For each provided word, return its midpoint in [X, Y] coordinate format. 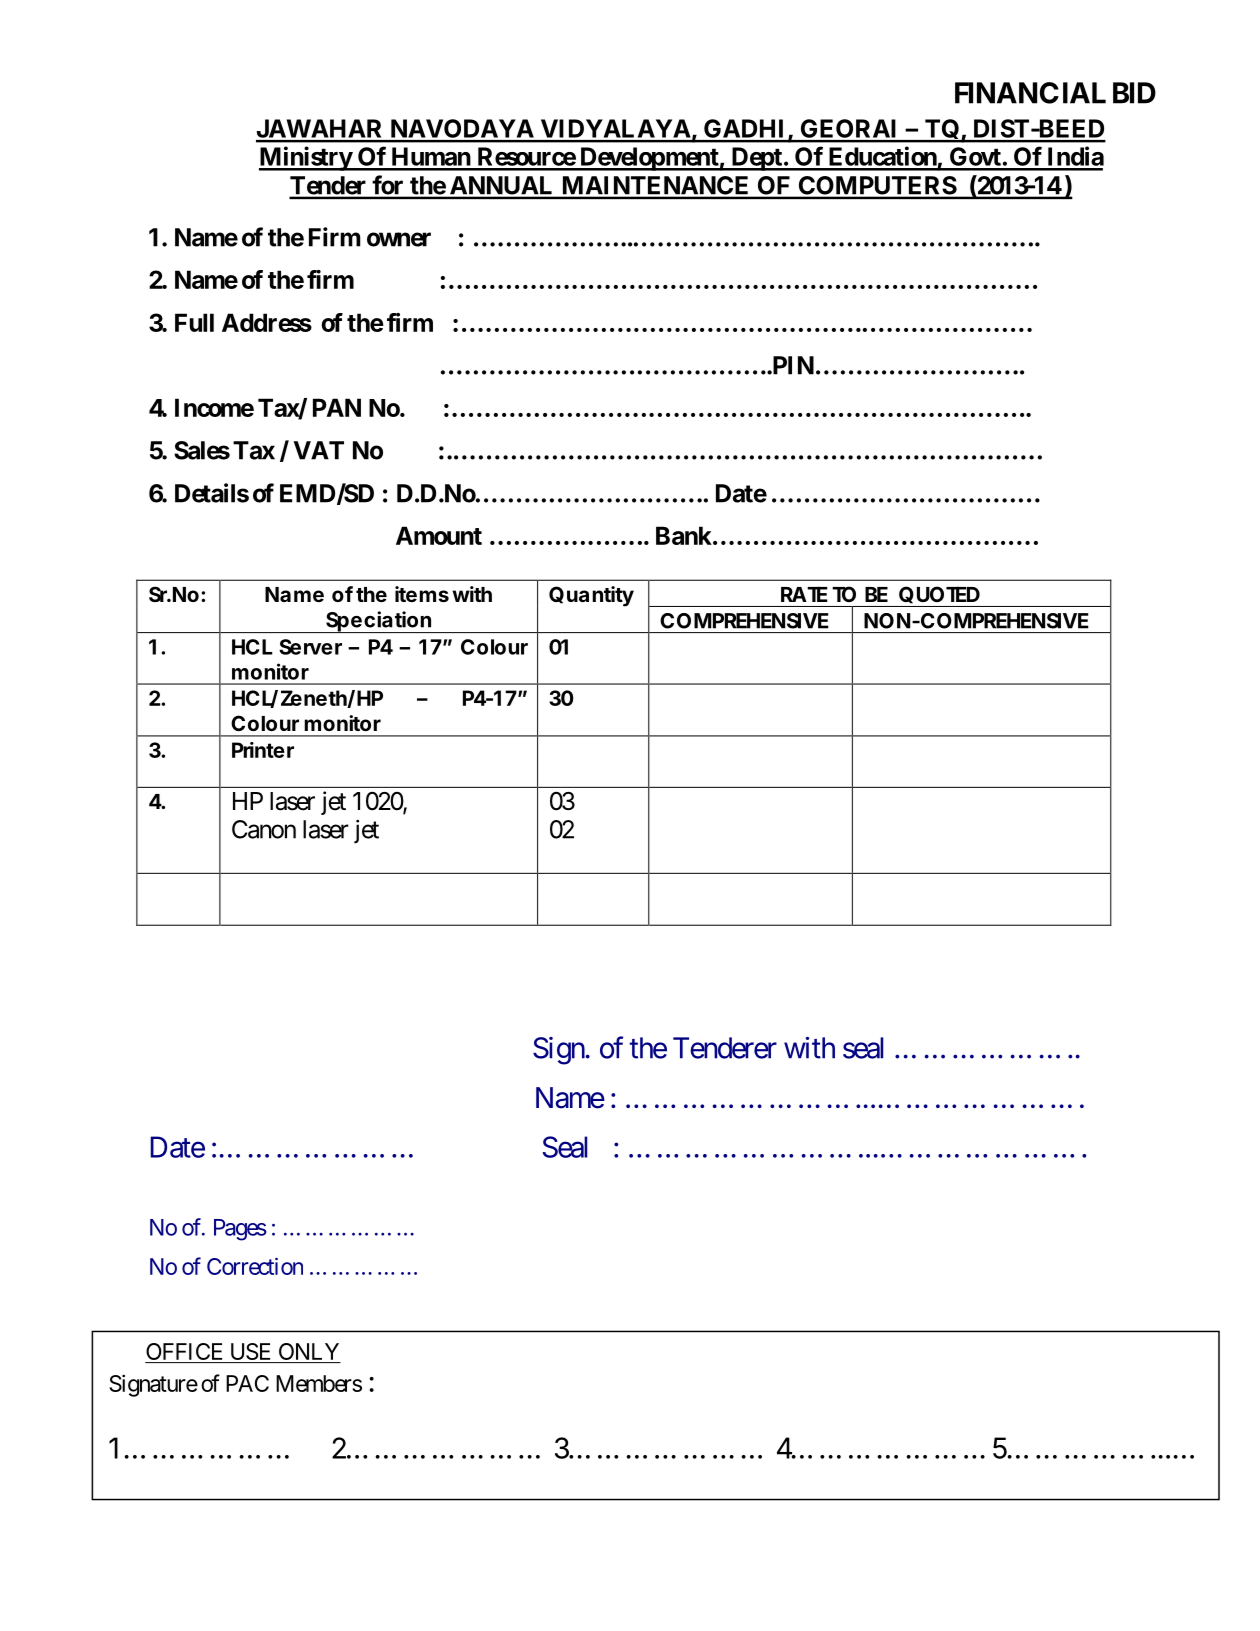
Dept [756, 159]
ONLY [309, 1351]
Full [194, 322]
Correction [255, 1266]
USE [250, 1351]
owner [399, 239]
